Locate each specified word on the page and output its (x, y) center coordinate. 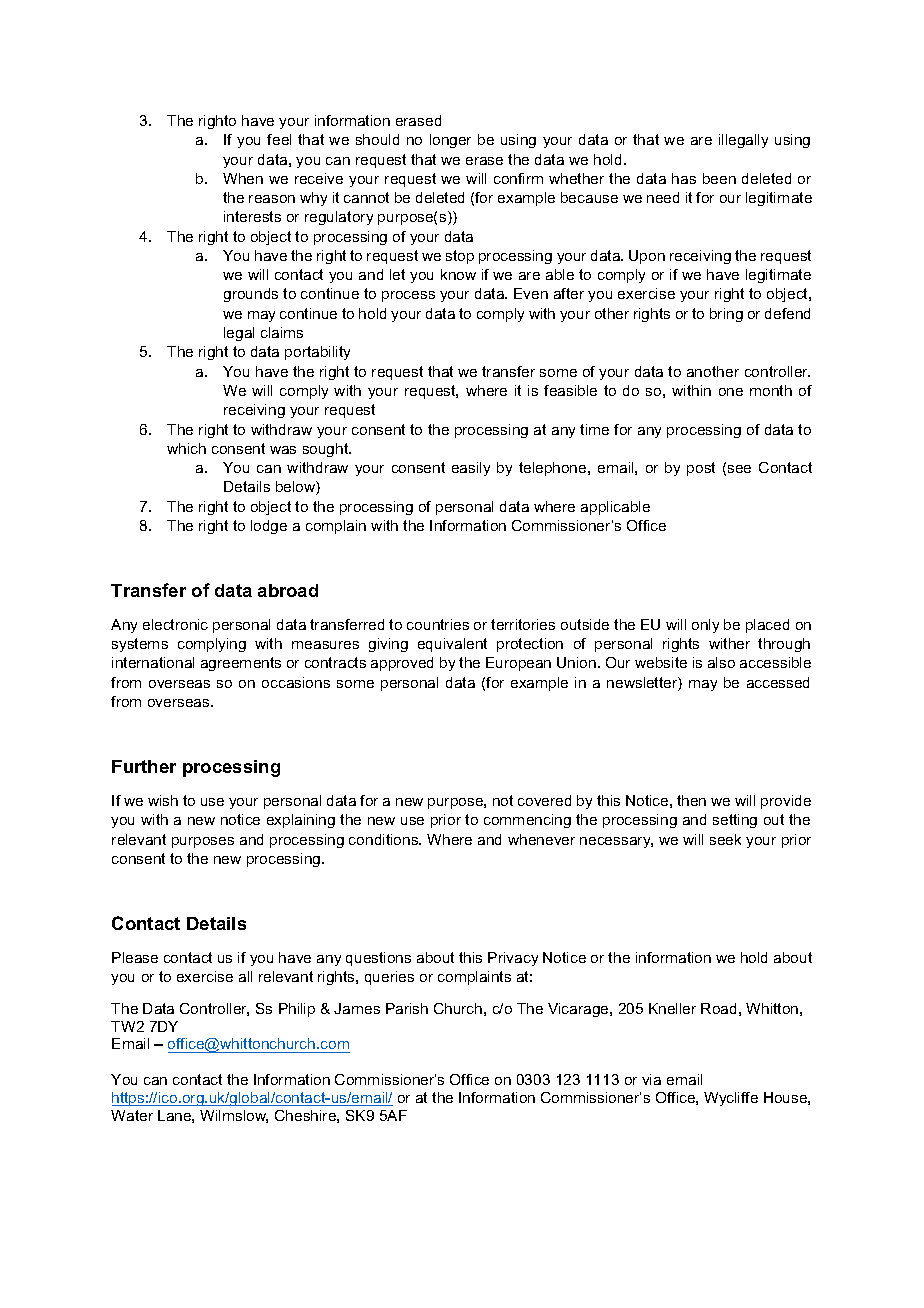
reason (272, 199)
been (719, 178)
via (651, 1079)
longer (450, 141)
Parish (407, 1008)
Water (132, 1115)
